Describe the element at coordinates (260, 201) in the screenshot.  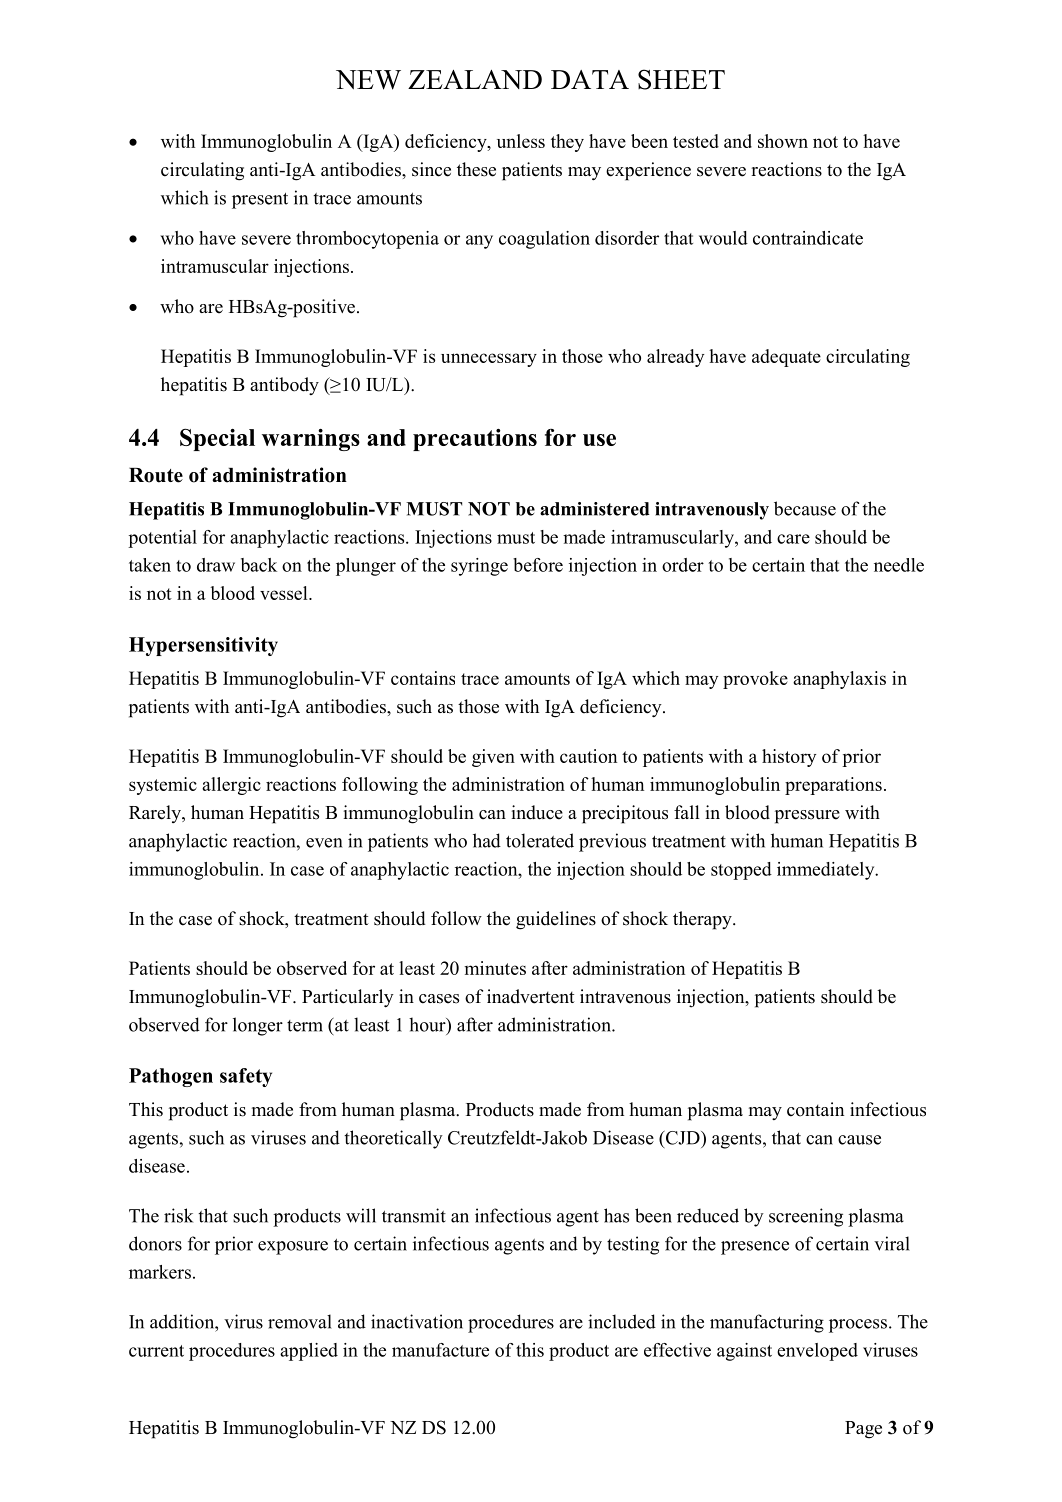
I see `present` at that location.
